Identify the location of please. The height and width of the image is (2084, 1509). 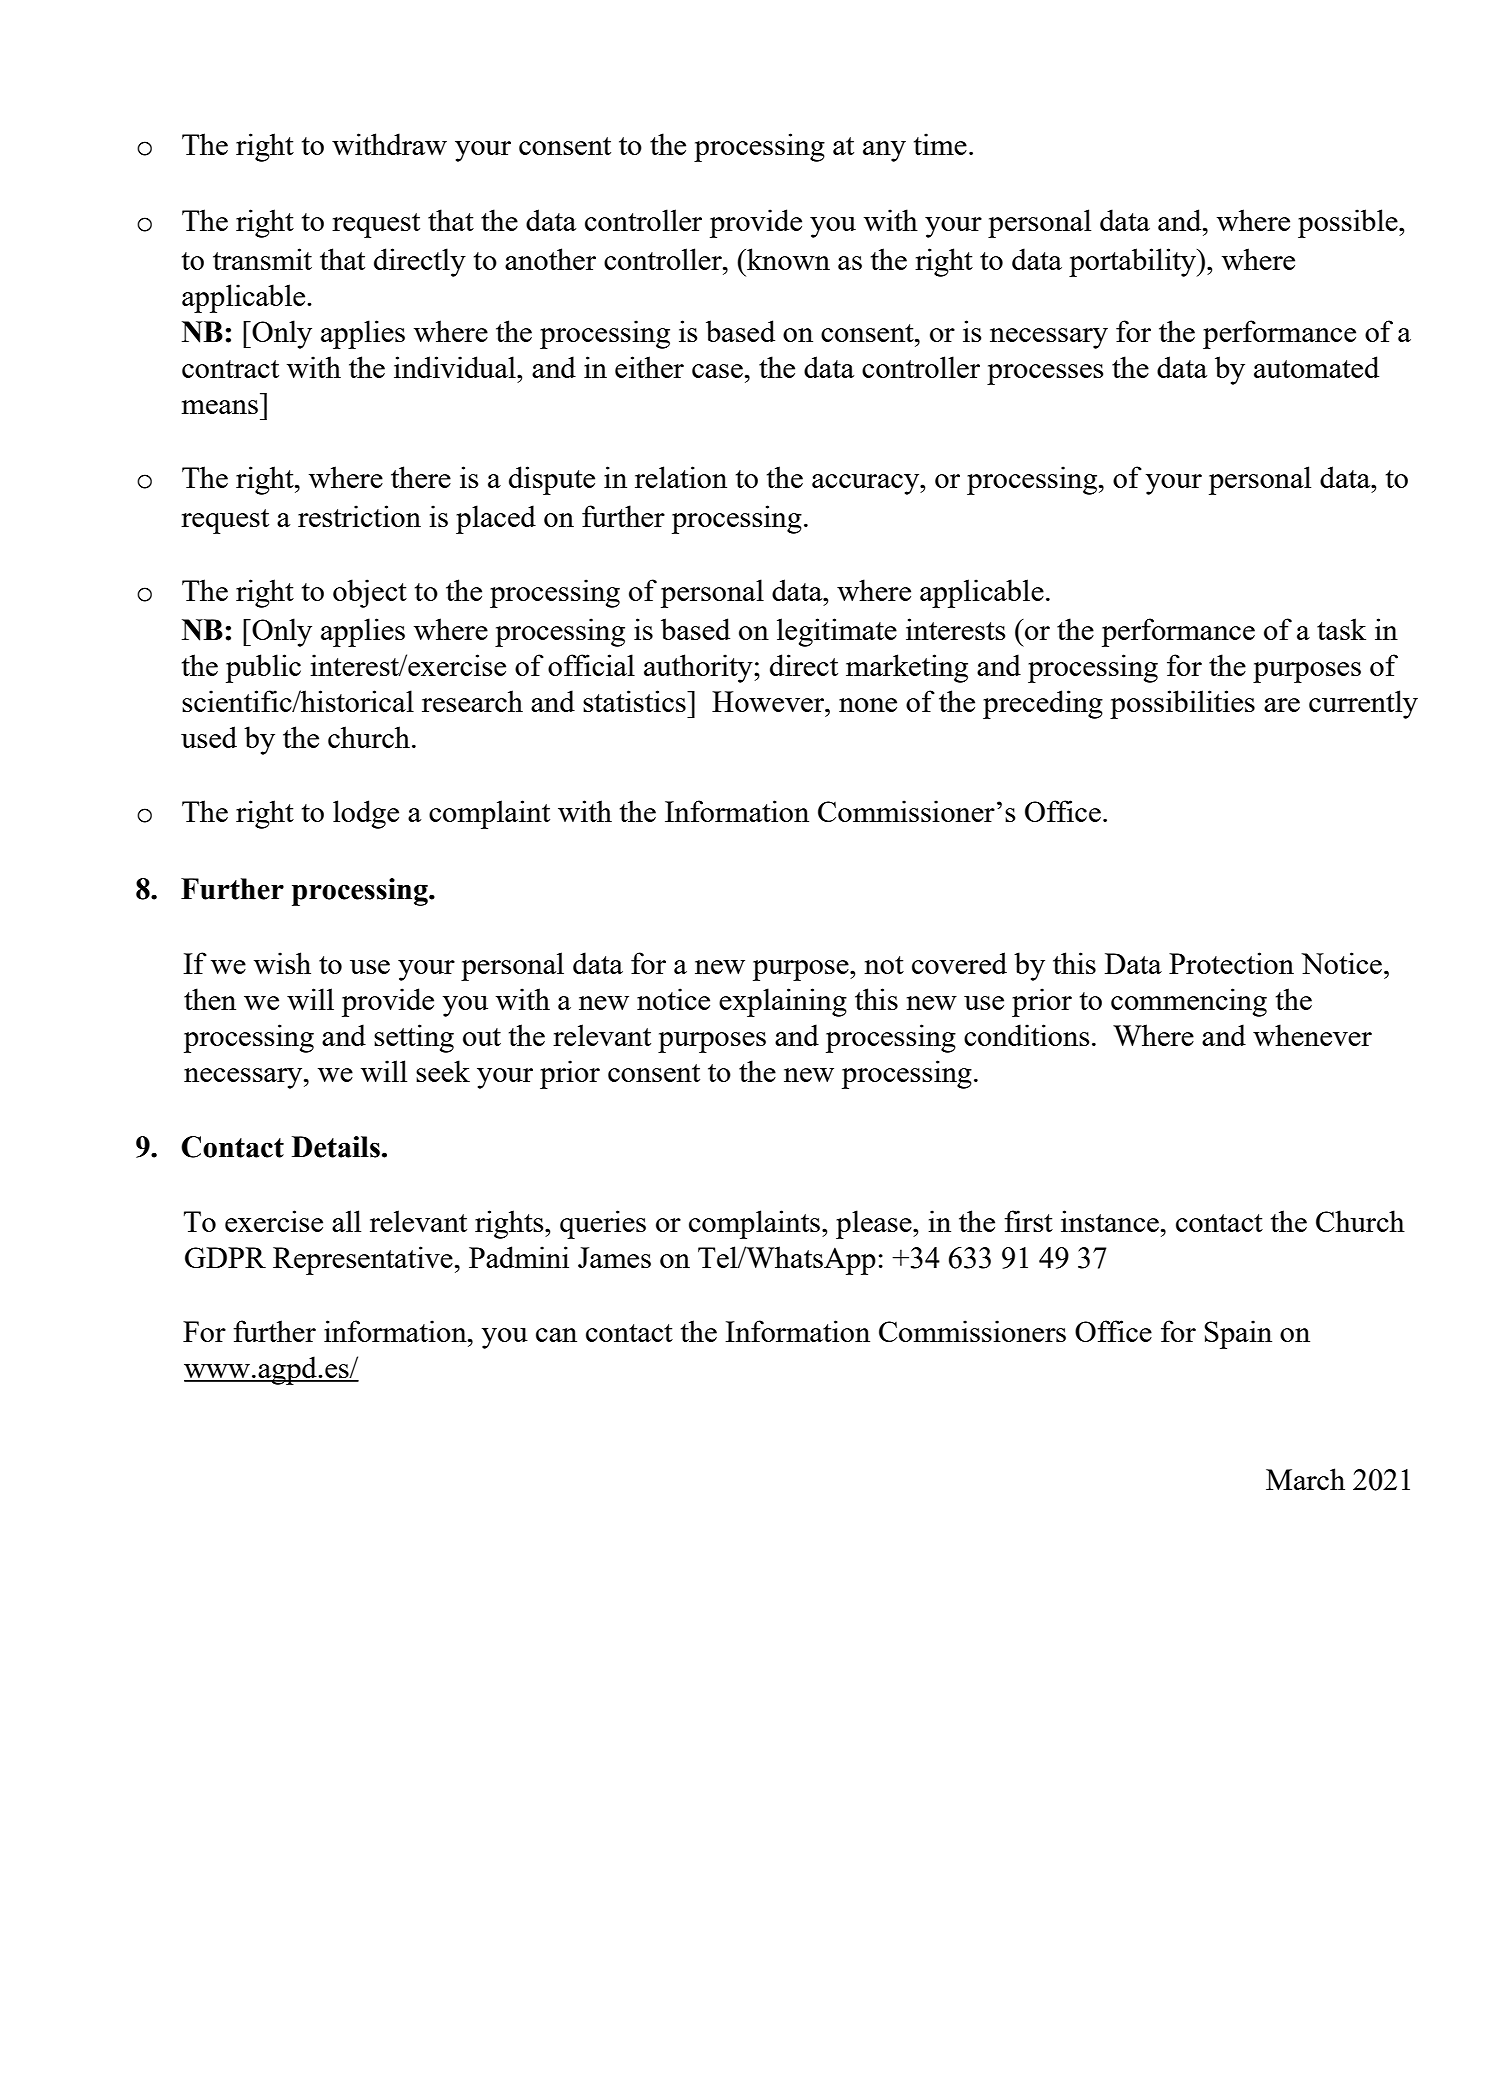
(875, 1224).
